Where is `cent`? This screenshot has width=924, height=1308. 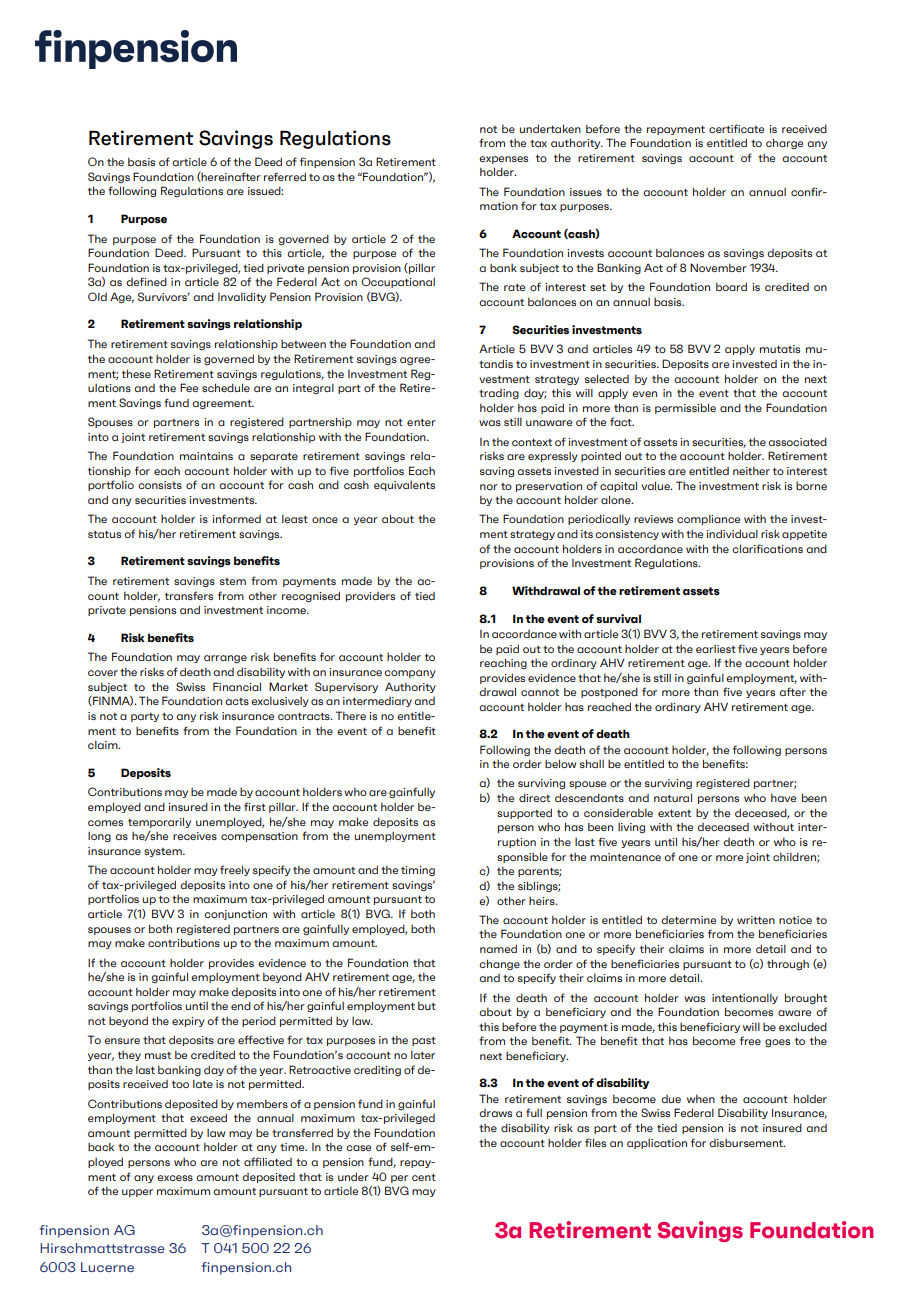
cent is located at coordinates (424, 1177).
